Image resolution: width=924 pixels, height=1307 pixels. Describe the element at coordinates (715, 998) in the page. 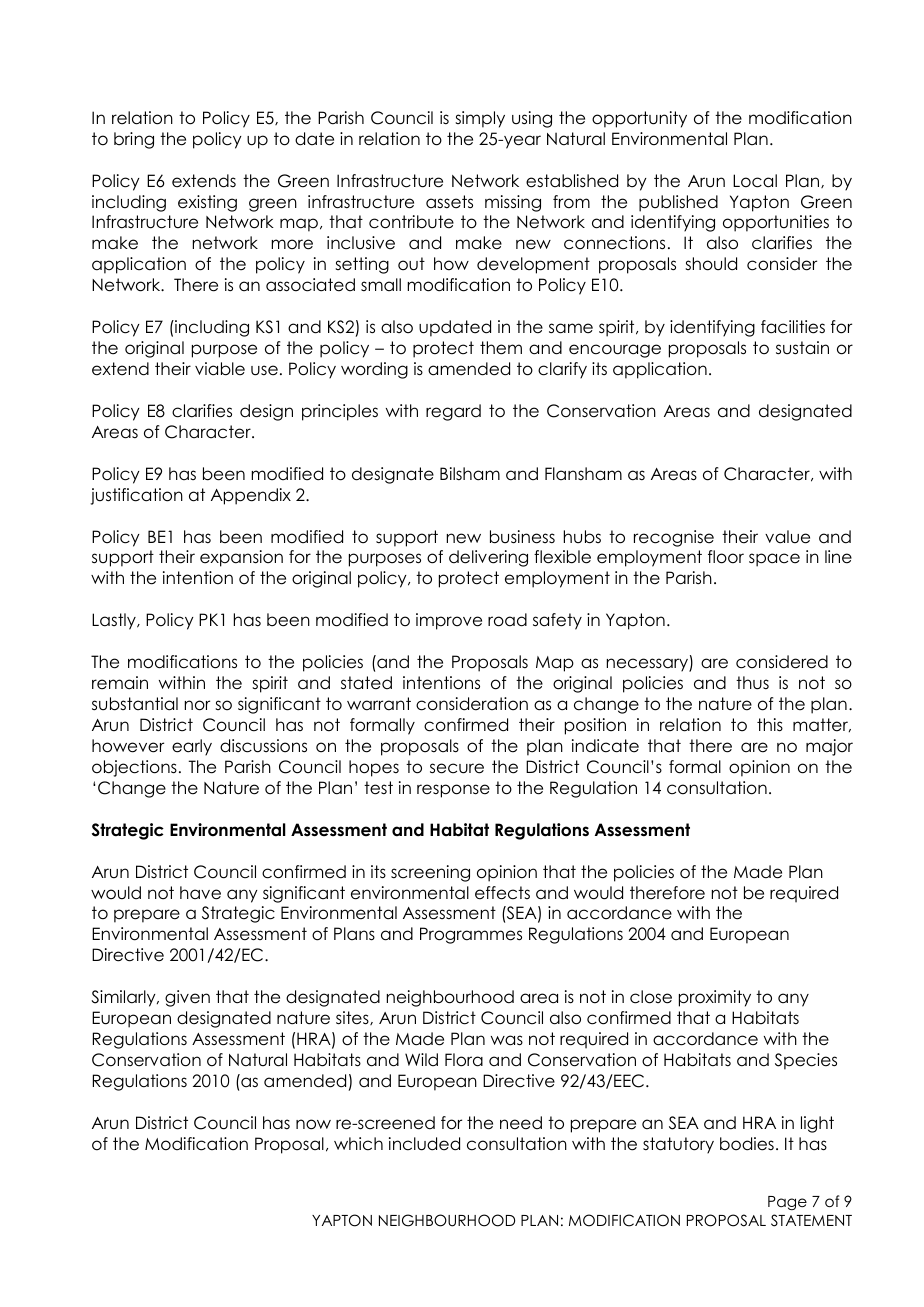

I see `proximity` at that location.
